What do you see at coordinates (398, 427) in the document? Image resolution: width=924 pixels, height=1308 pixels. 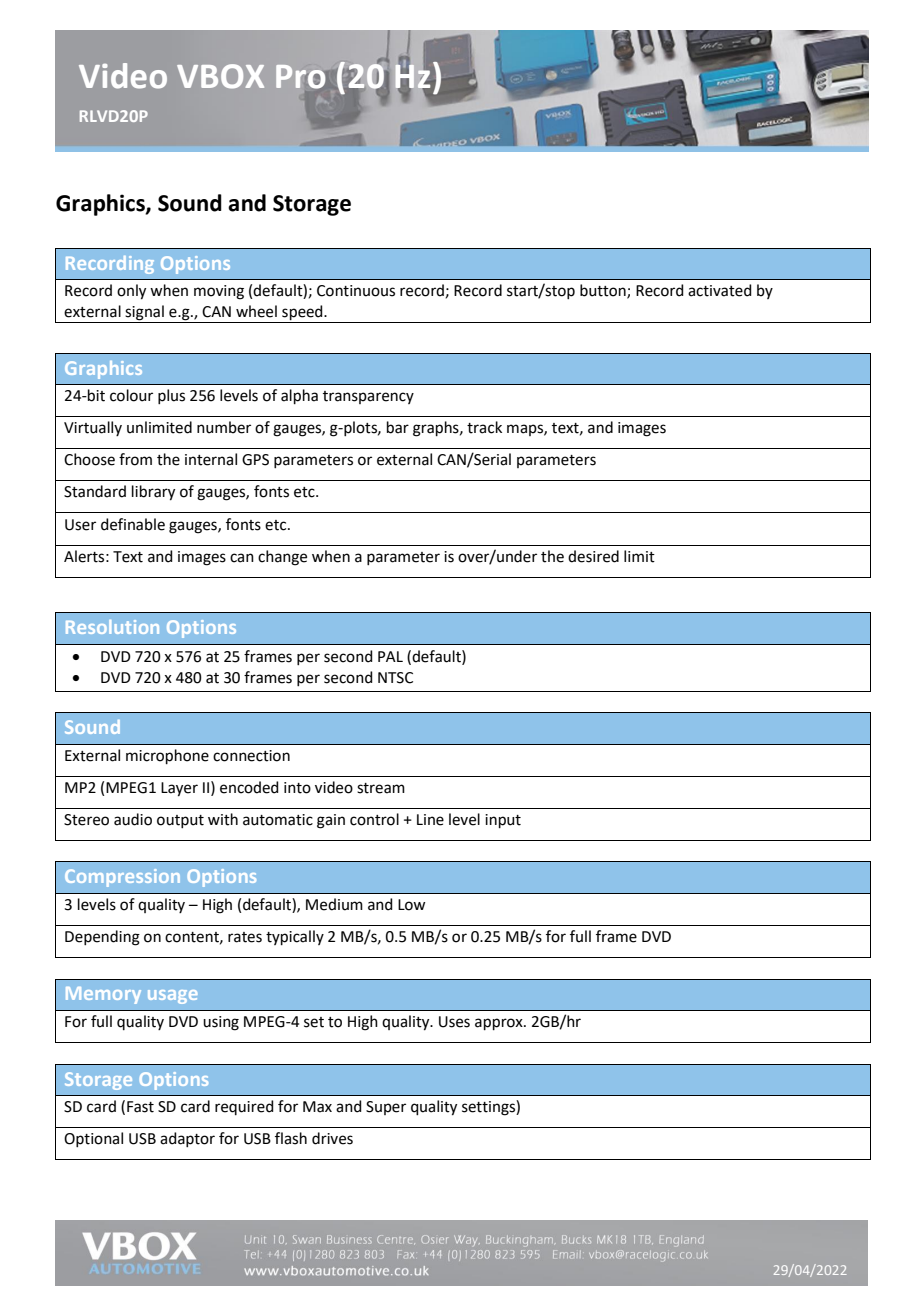 I see `bar` at bounding box center [398, 427].
